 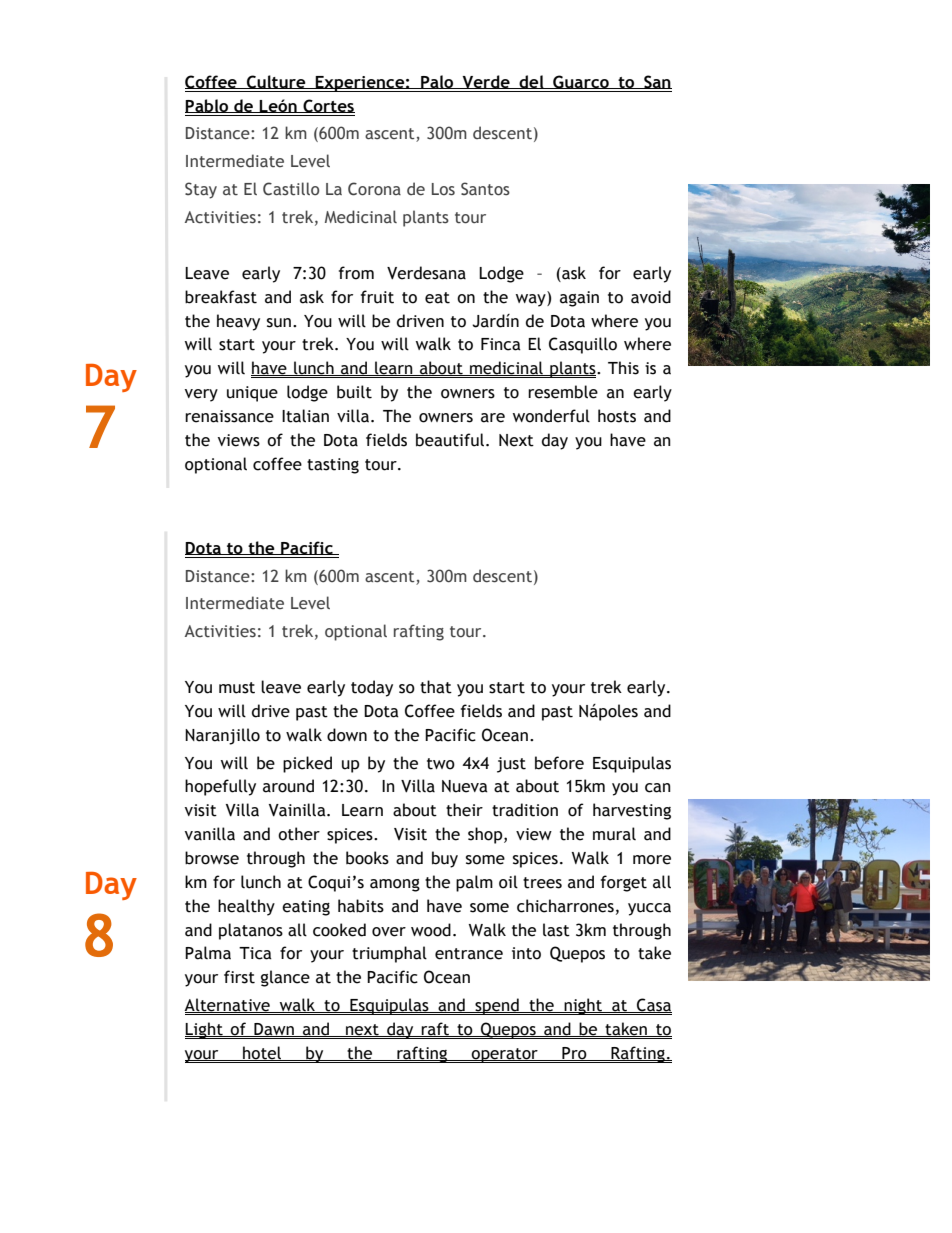 What do you see at coordinates (450, 440) in the document?
I see `beautiful` at bounding box center [450, 440].
